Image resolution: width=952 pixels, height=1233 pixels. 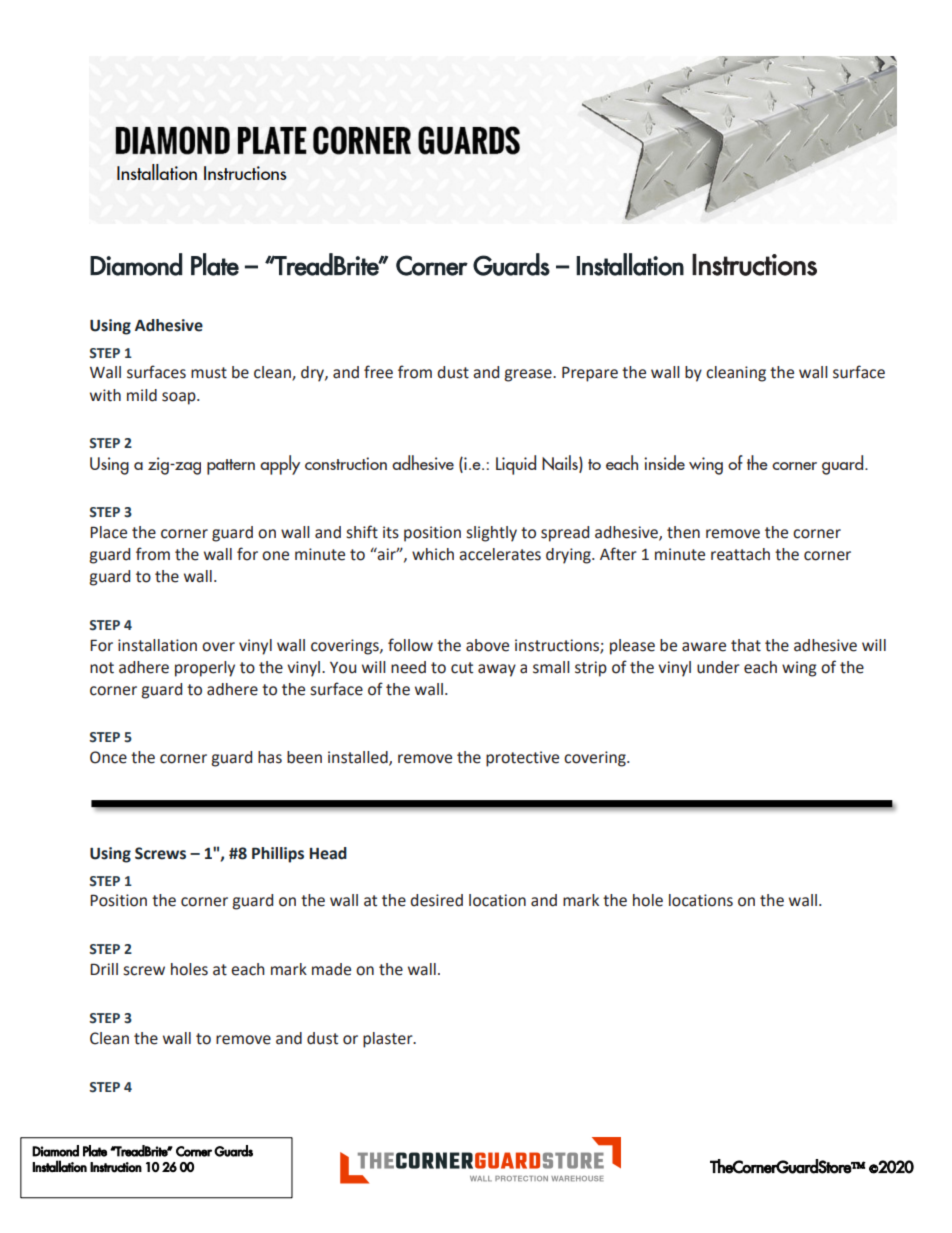 What do you see at coordinates (718, 667) in the screenshot?
I see `under` at bounding box center [718, 667].
